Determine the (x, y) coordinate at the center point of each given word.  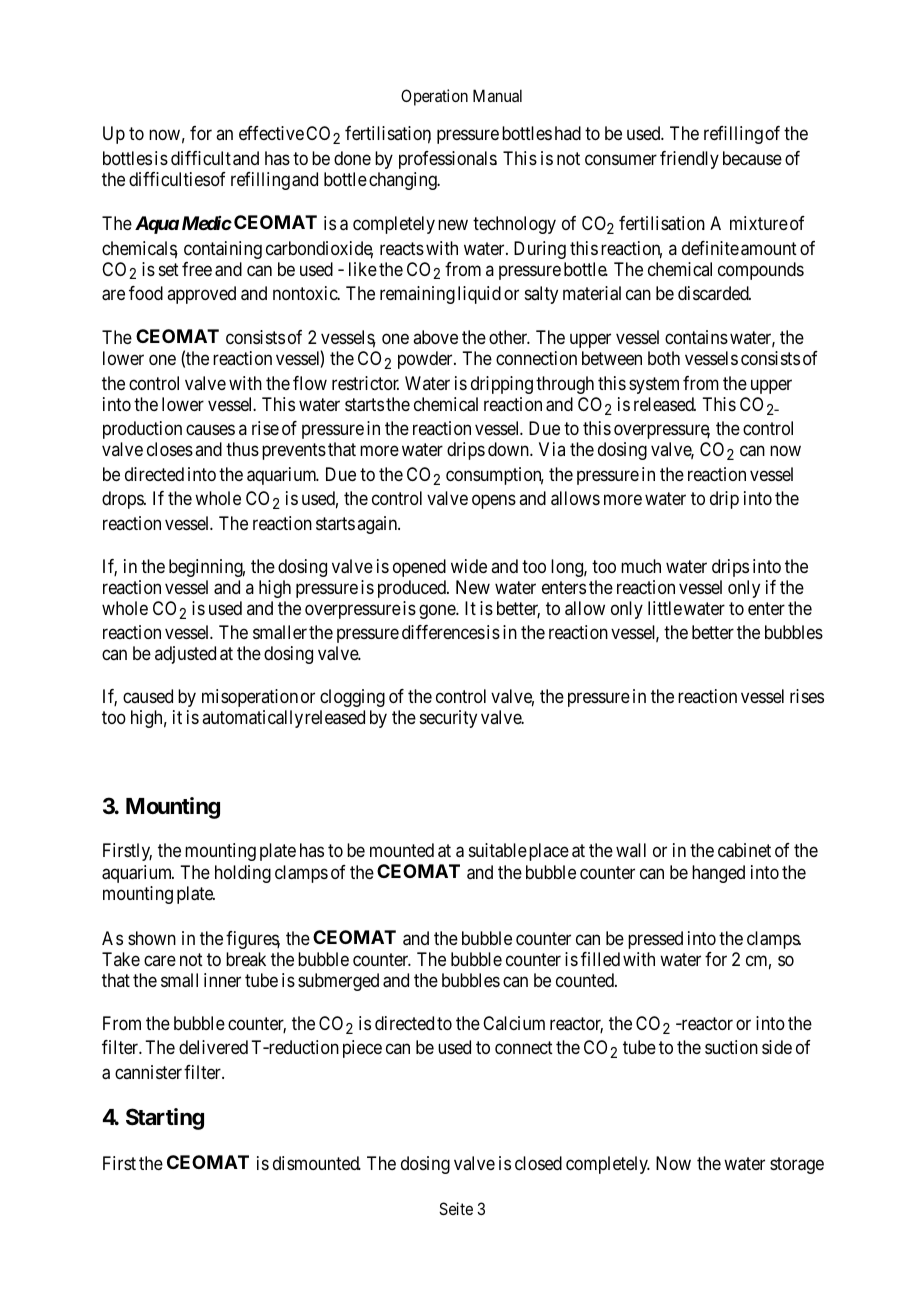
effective (271, 133)
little (665, 608)
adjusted (185, 655)
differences (443, 632)
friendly (689, 160)
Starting (165, 1119)
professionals (448, 160)
